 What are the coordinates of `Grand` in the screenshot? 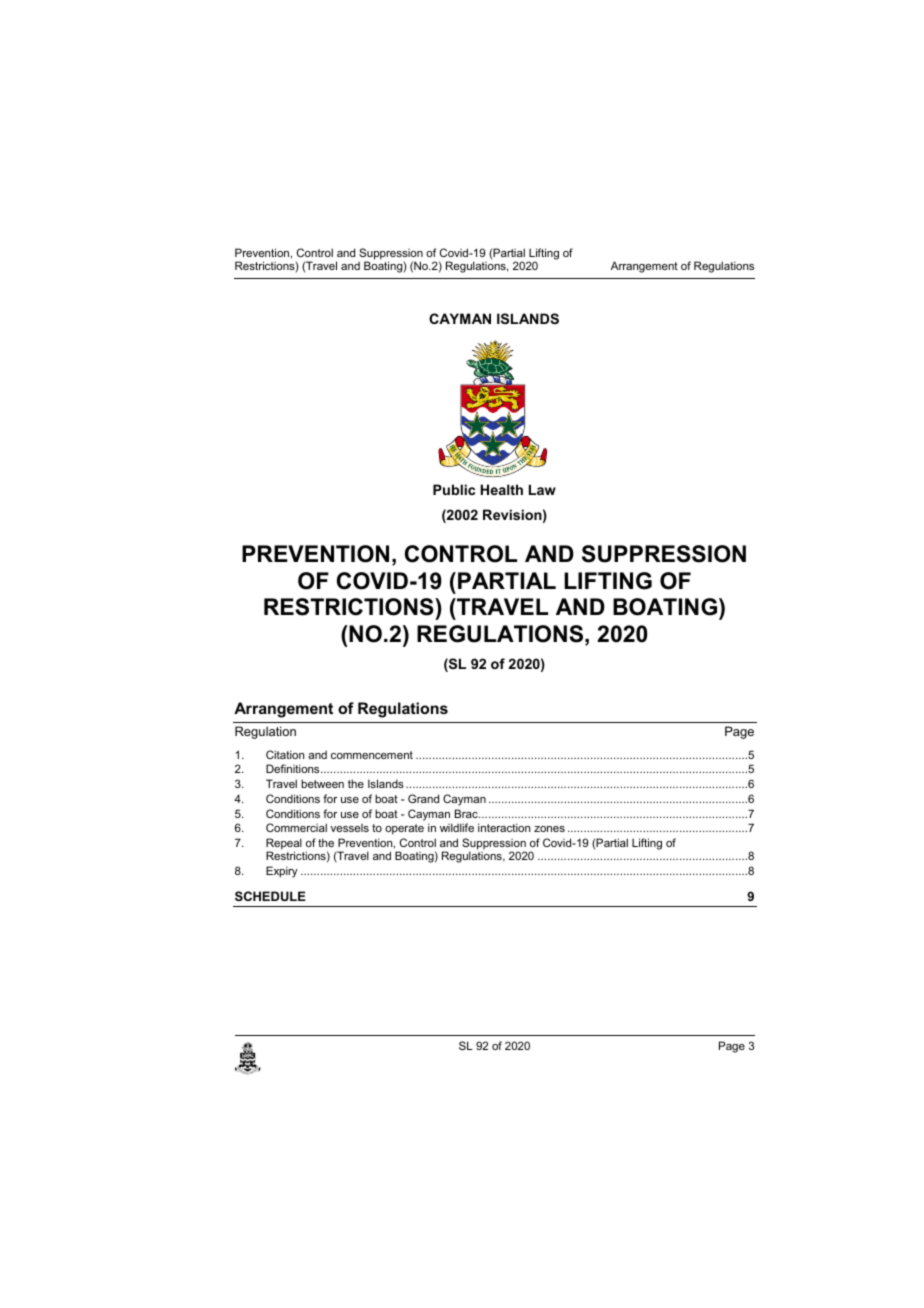 It's located at (423, 798).
